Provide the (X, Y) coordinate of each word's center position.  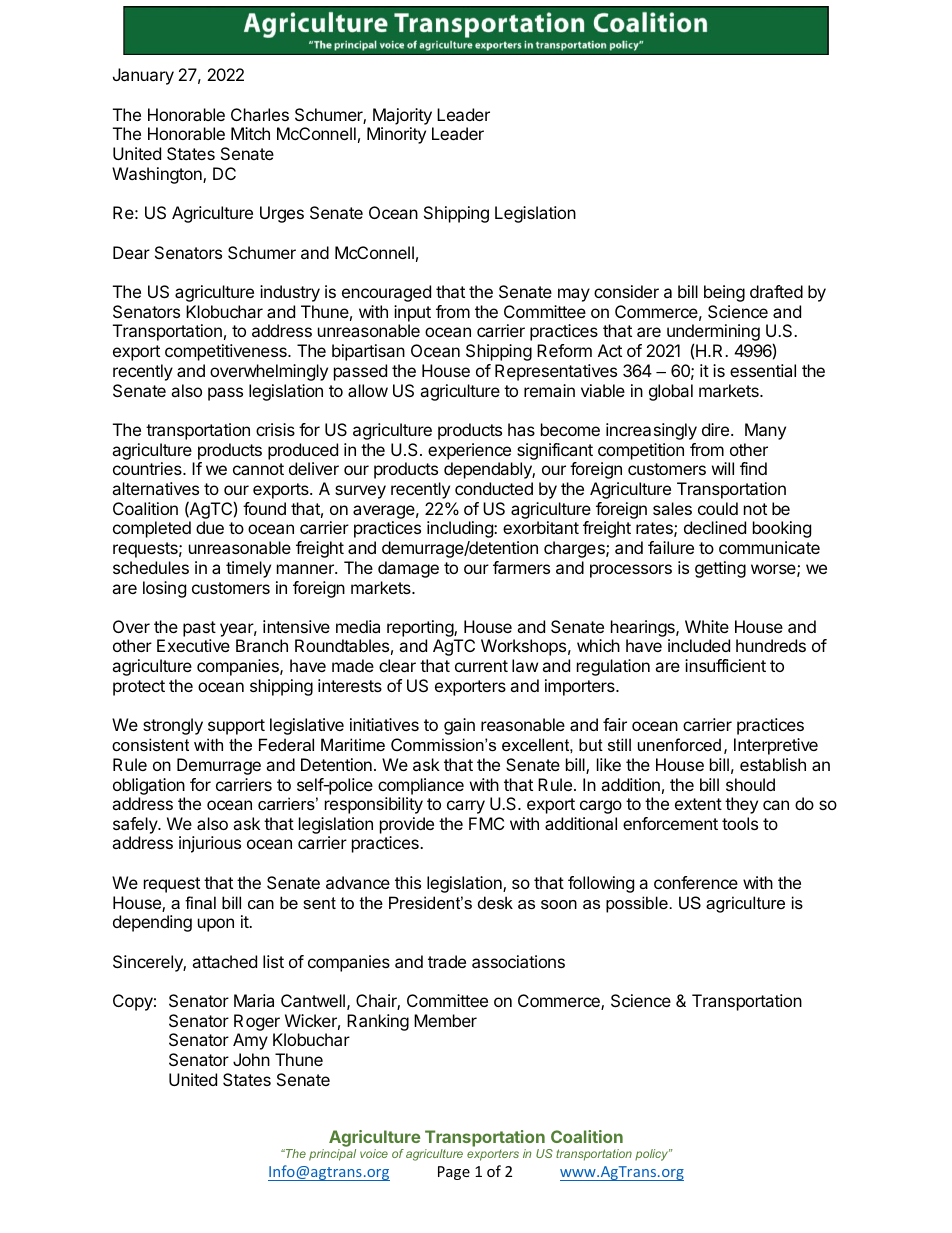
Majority (402, 116)
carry (466, 807)
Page (454, 1173)
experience (469, 451)
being (724, 293)
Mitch (250, 133)
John (251, 1059)
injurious (210, 844)
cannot (258, 469)
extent (698, 804)
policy (653, 1155)
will (723, 468)
